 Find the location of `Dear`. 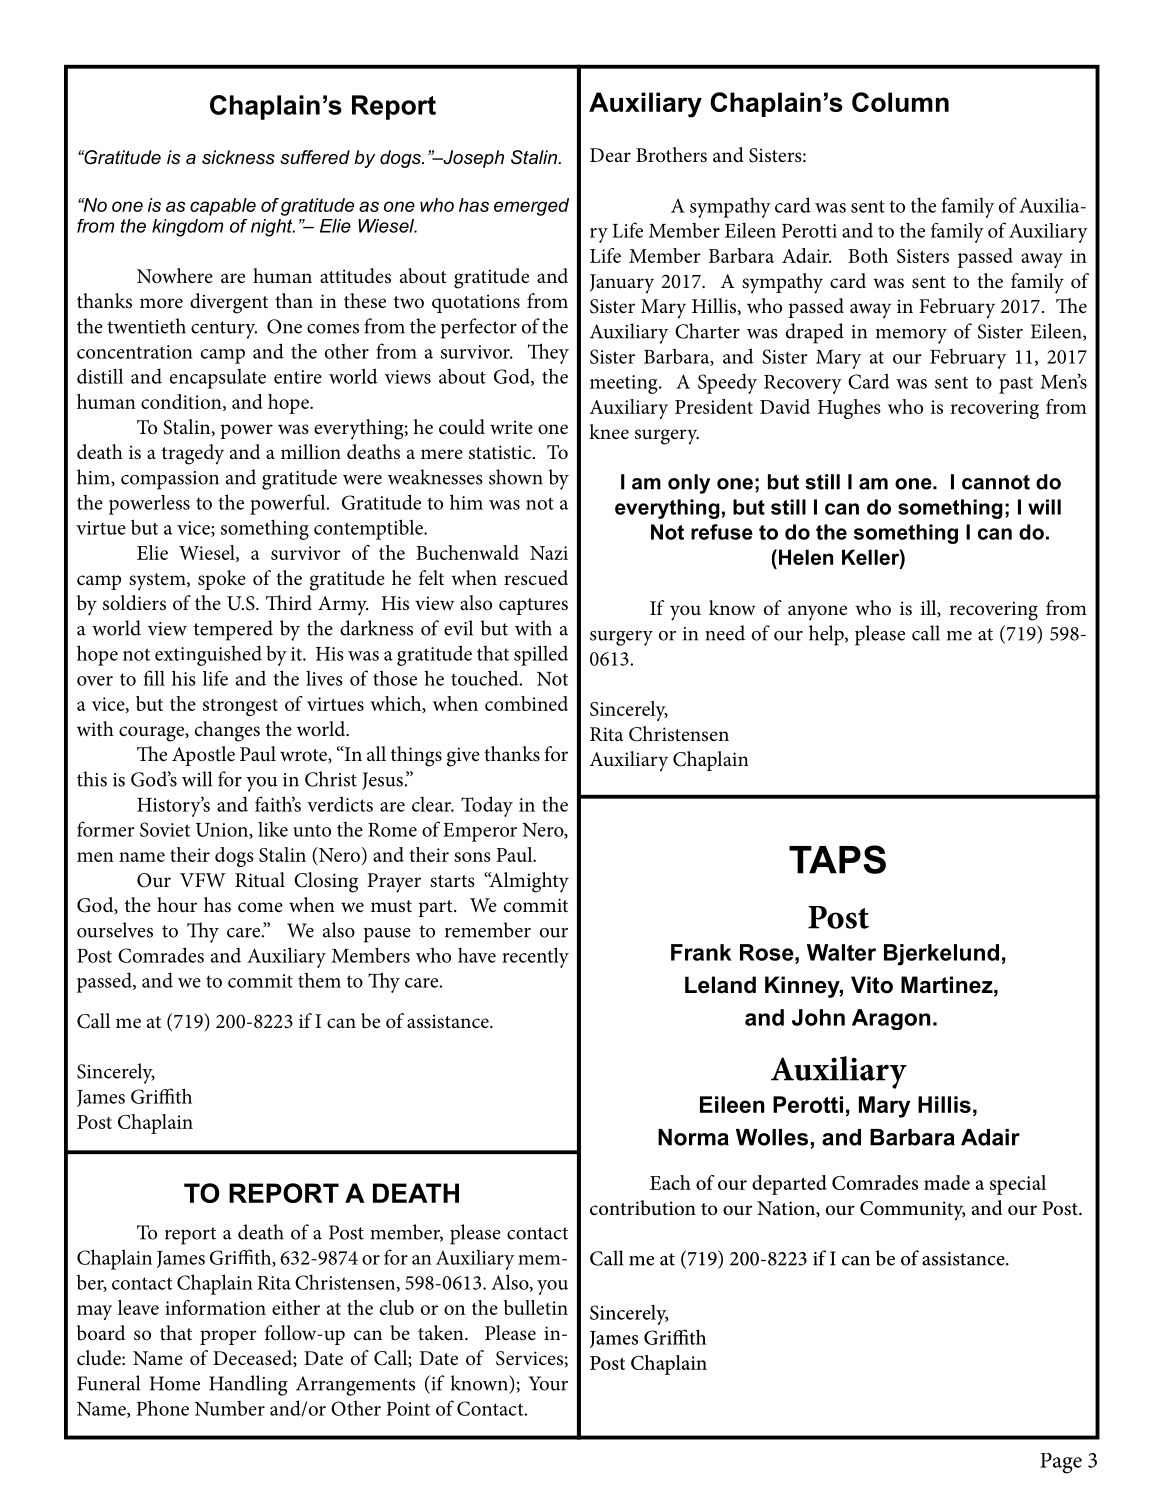

Dear is located at coordinates (610, 155).
